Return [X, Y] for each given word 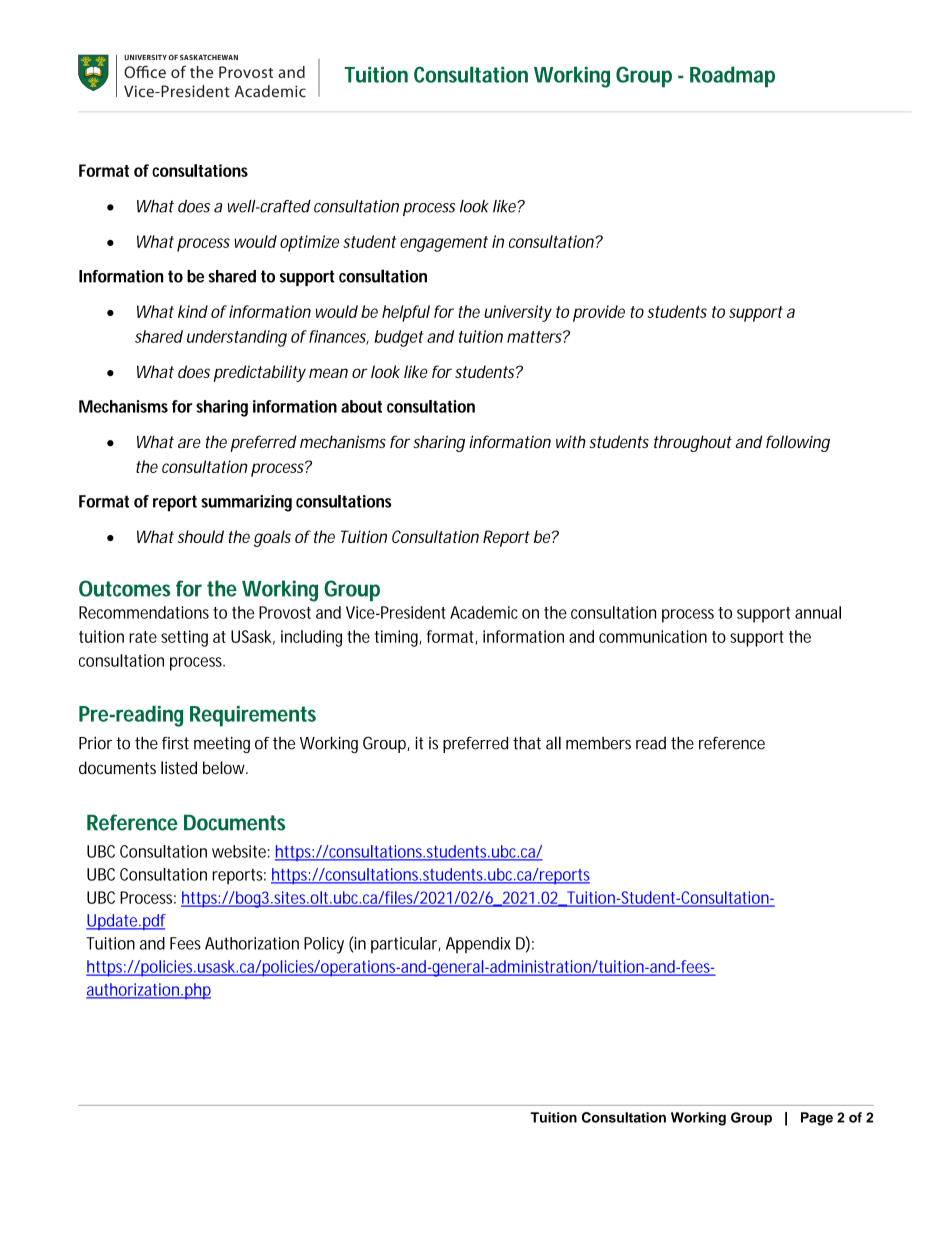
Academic [484, 612]
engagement [444, 244]
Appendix [478, 945]
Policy [324, 945]
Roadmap [732, 77]
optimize [309, 243]
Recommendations [144, 612]
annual [818, 612]
